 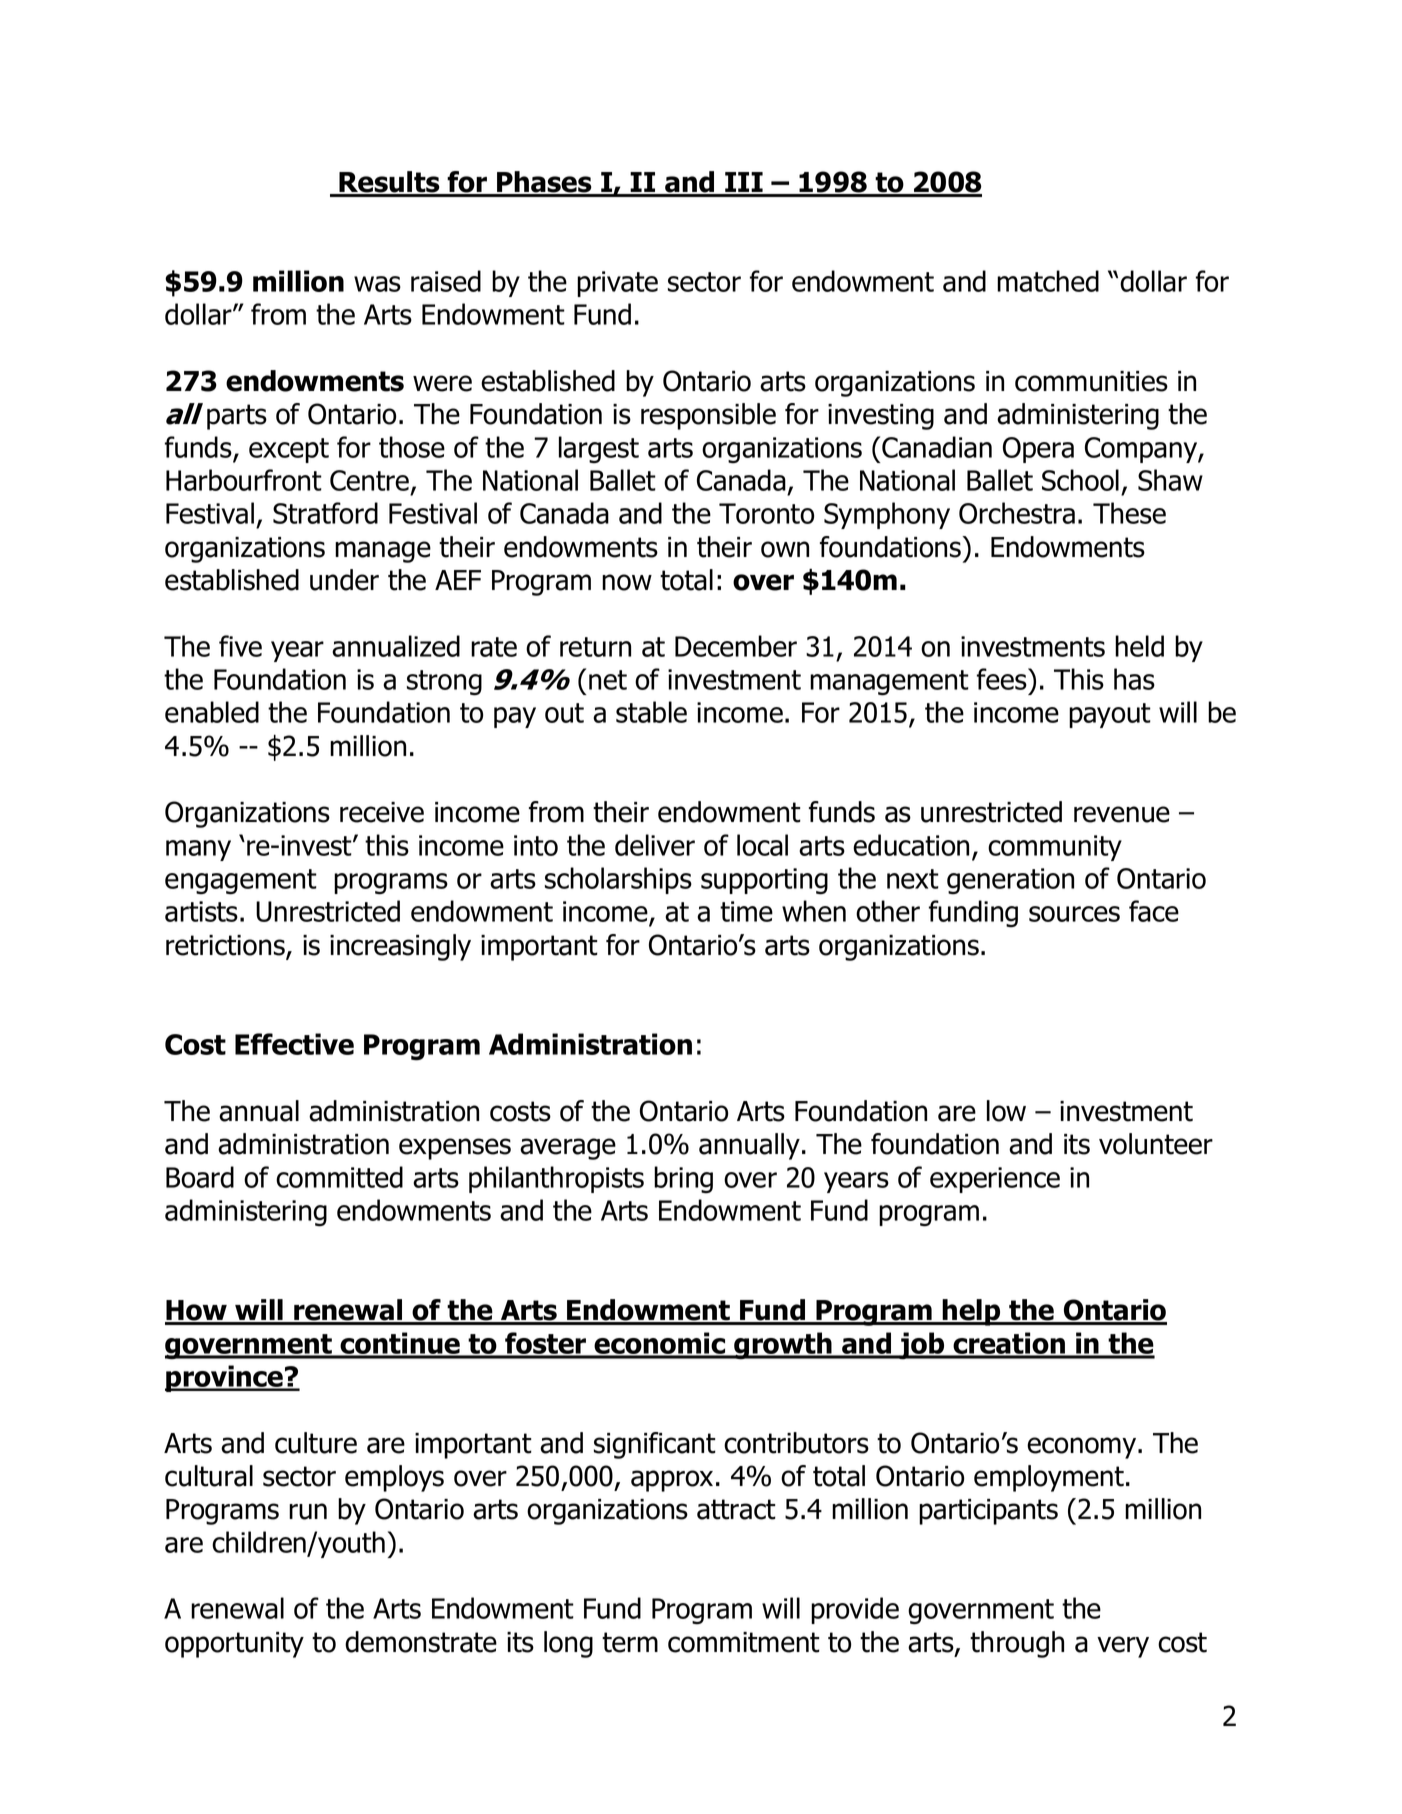 What do you see at coordinates (234, 1645) in the page?
I see `opportunity` at bounding box center [234, 1645].
